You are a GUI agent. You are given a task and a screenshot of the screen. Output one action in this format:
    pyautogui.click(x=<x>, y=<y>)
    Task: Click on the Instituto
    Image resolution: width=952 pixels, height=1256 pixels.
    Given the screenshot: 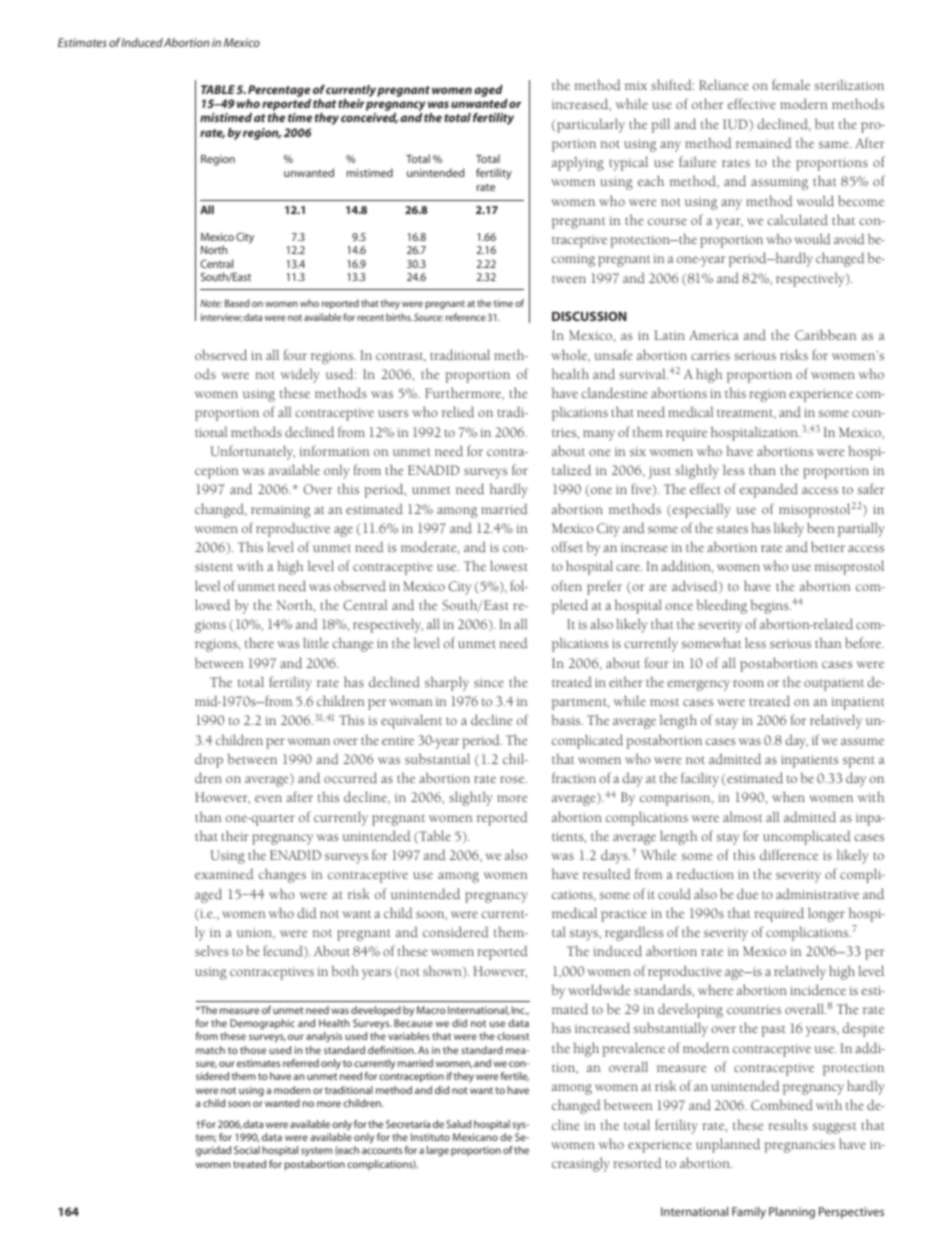 What is the action you would take?
    pyautogui.click(x=430, y=1137)
